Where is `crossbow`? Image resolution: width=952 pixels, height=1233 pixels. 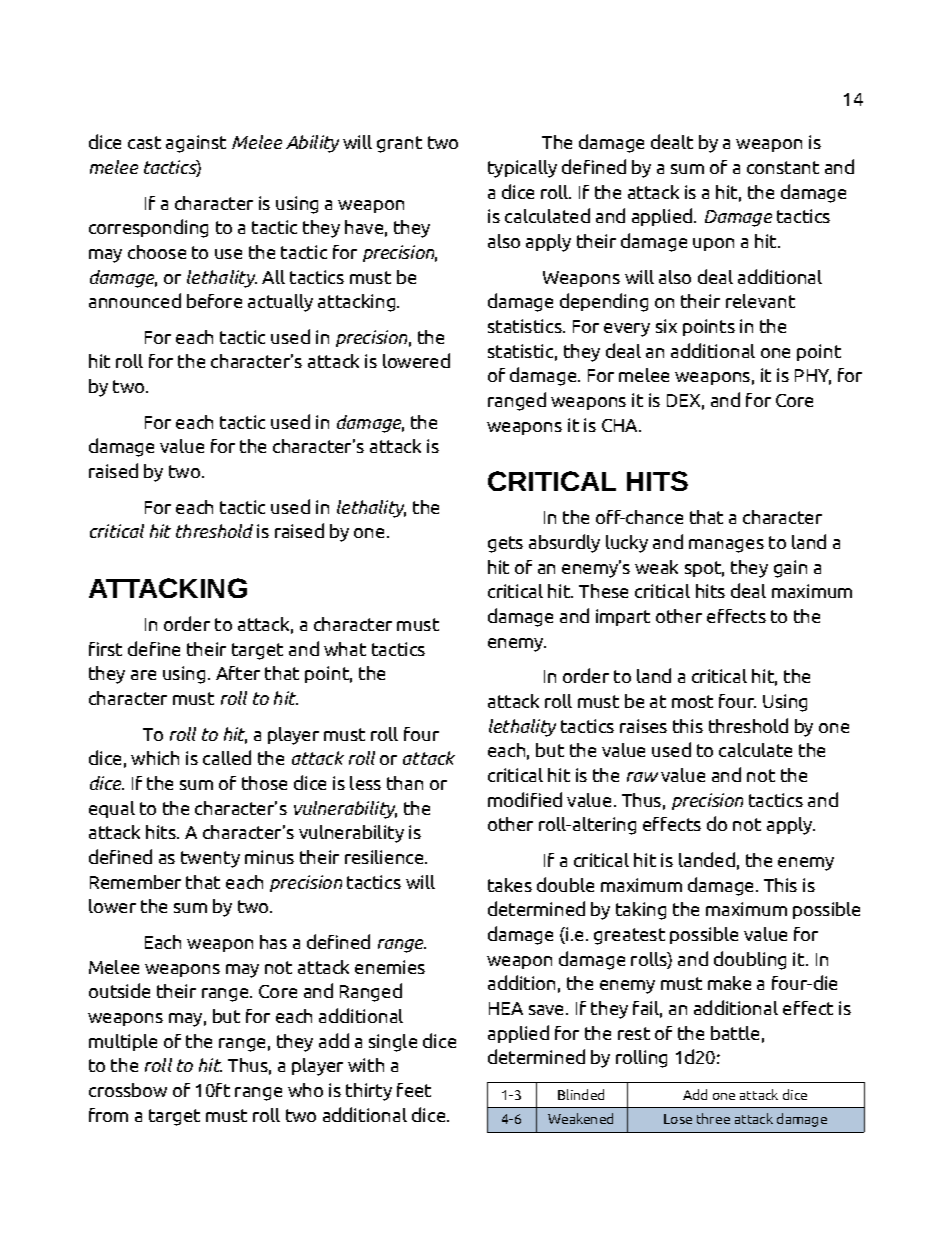
crossbow is located at coordinates (128, 1090).
